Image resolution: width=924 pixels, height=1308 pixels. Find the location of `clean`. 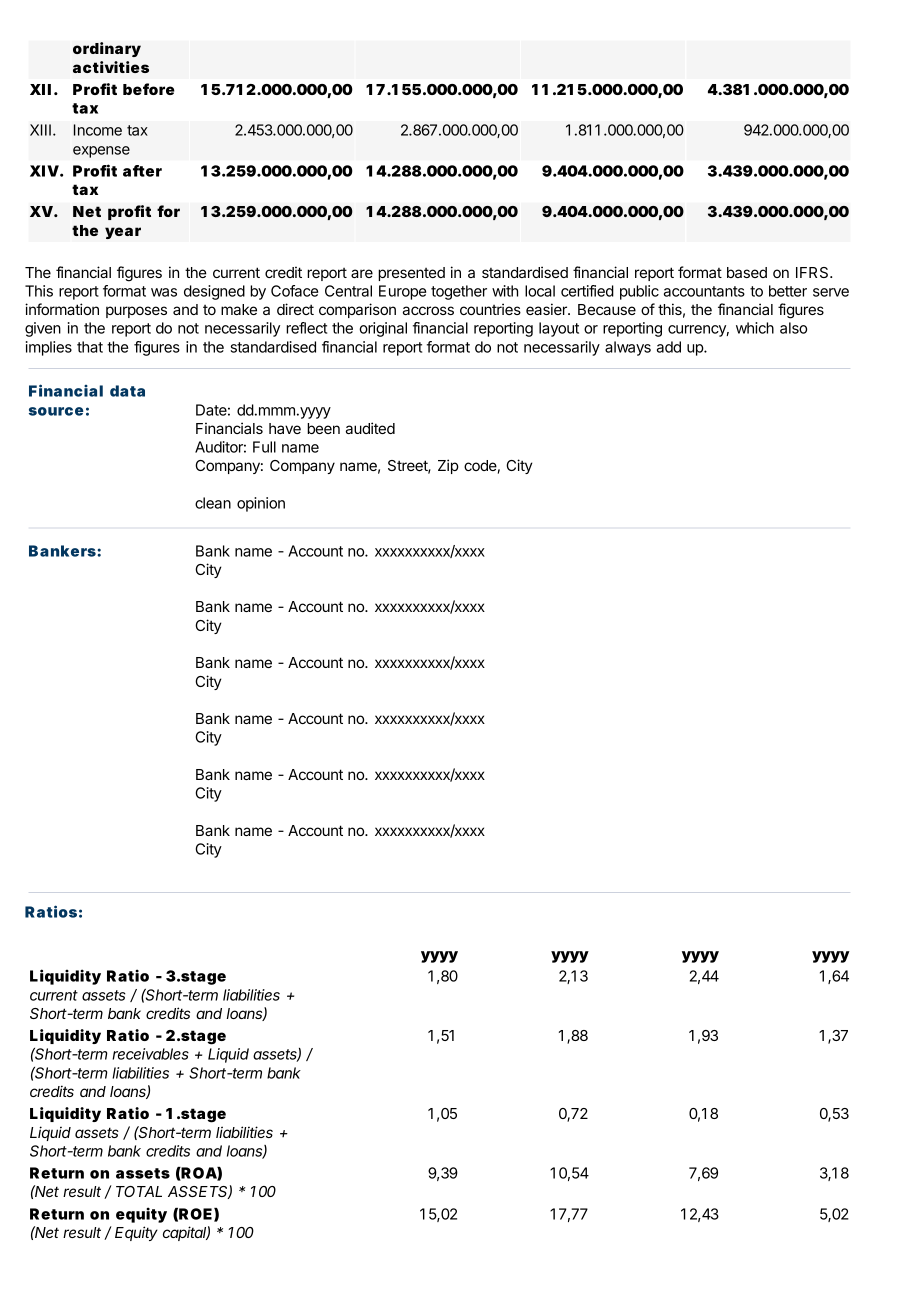

clean is located at coordinates (213, 503).
